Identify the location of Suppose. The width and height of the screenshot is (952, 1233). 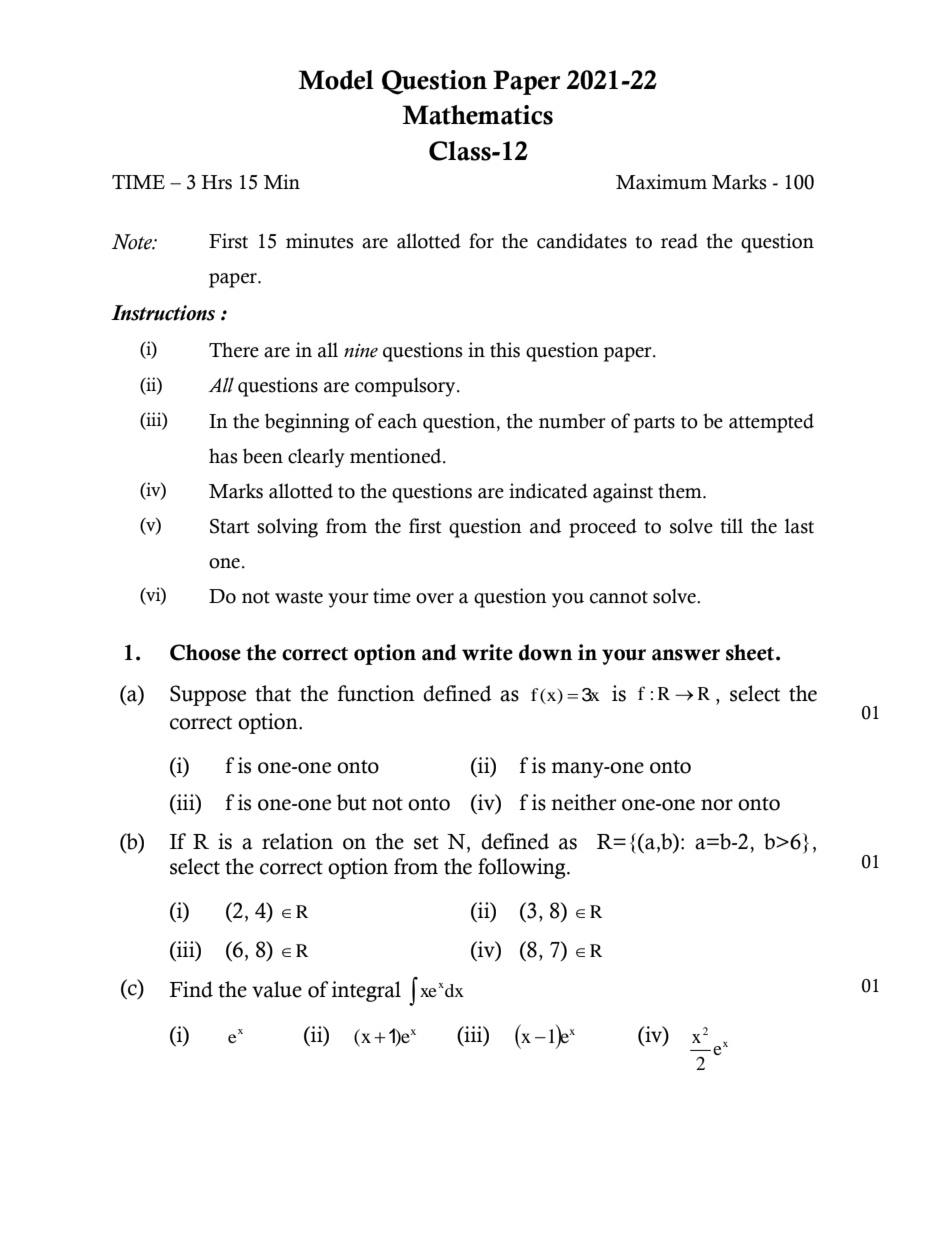
(208, 695).
